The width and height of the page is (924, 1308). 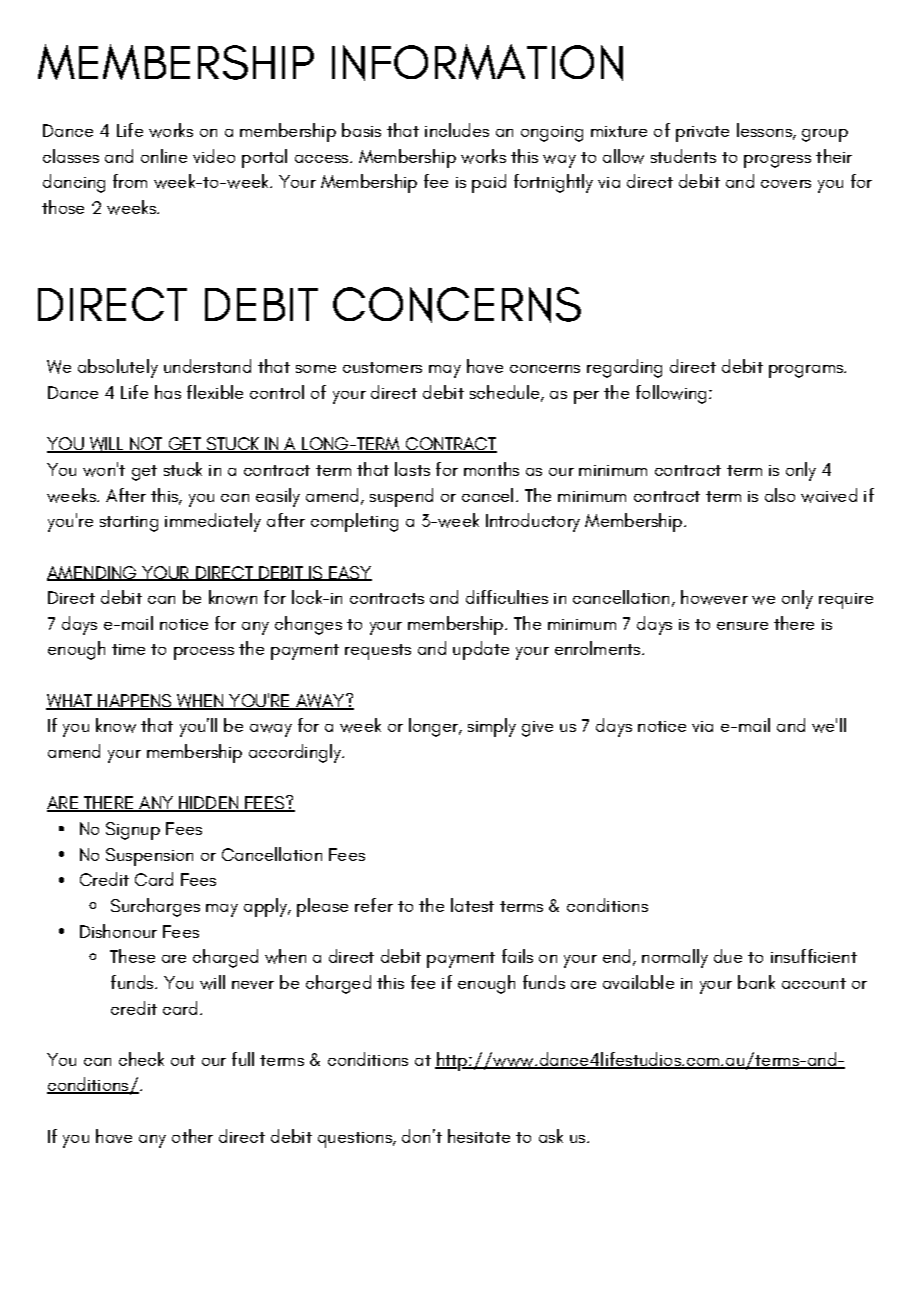 I want to click on hesitate, so click(x=479, y=1136).
